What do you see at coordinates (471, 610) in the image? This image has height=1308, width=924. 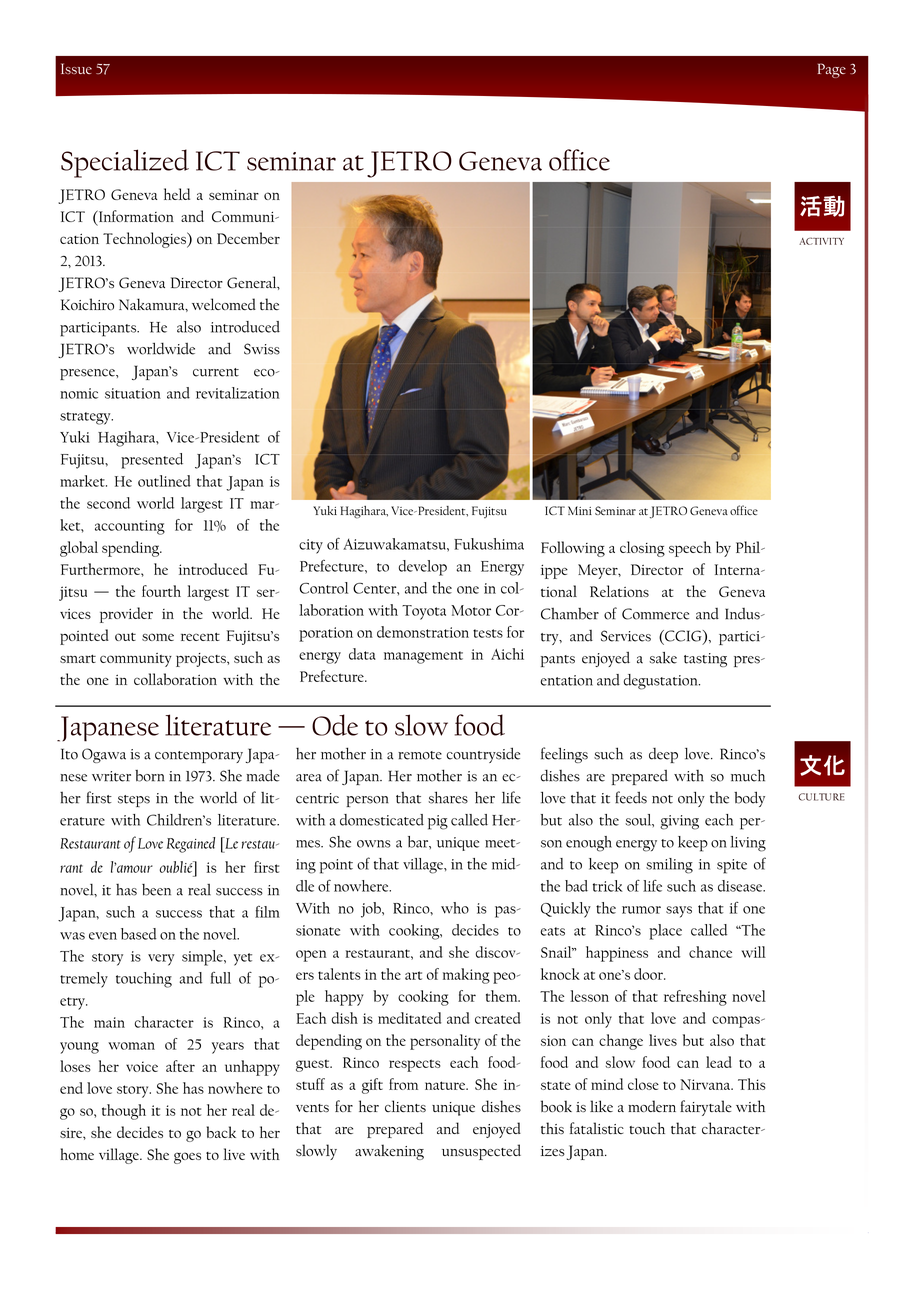 I see `Motor` at bounding box center [471, 610].
